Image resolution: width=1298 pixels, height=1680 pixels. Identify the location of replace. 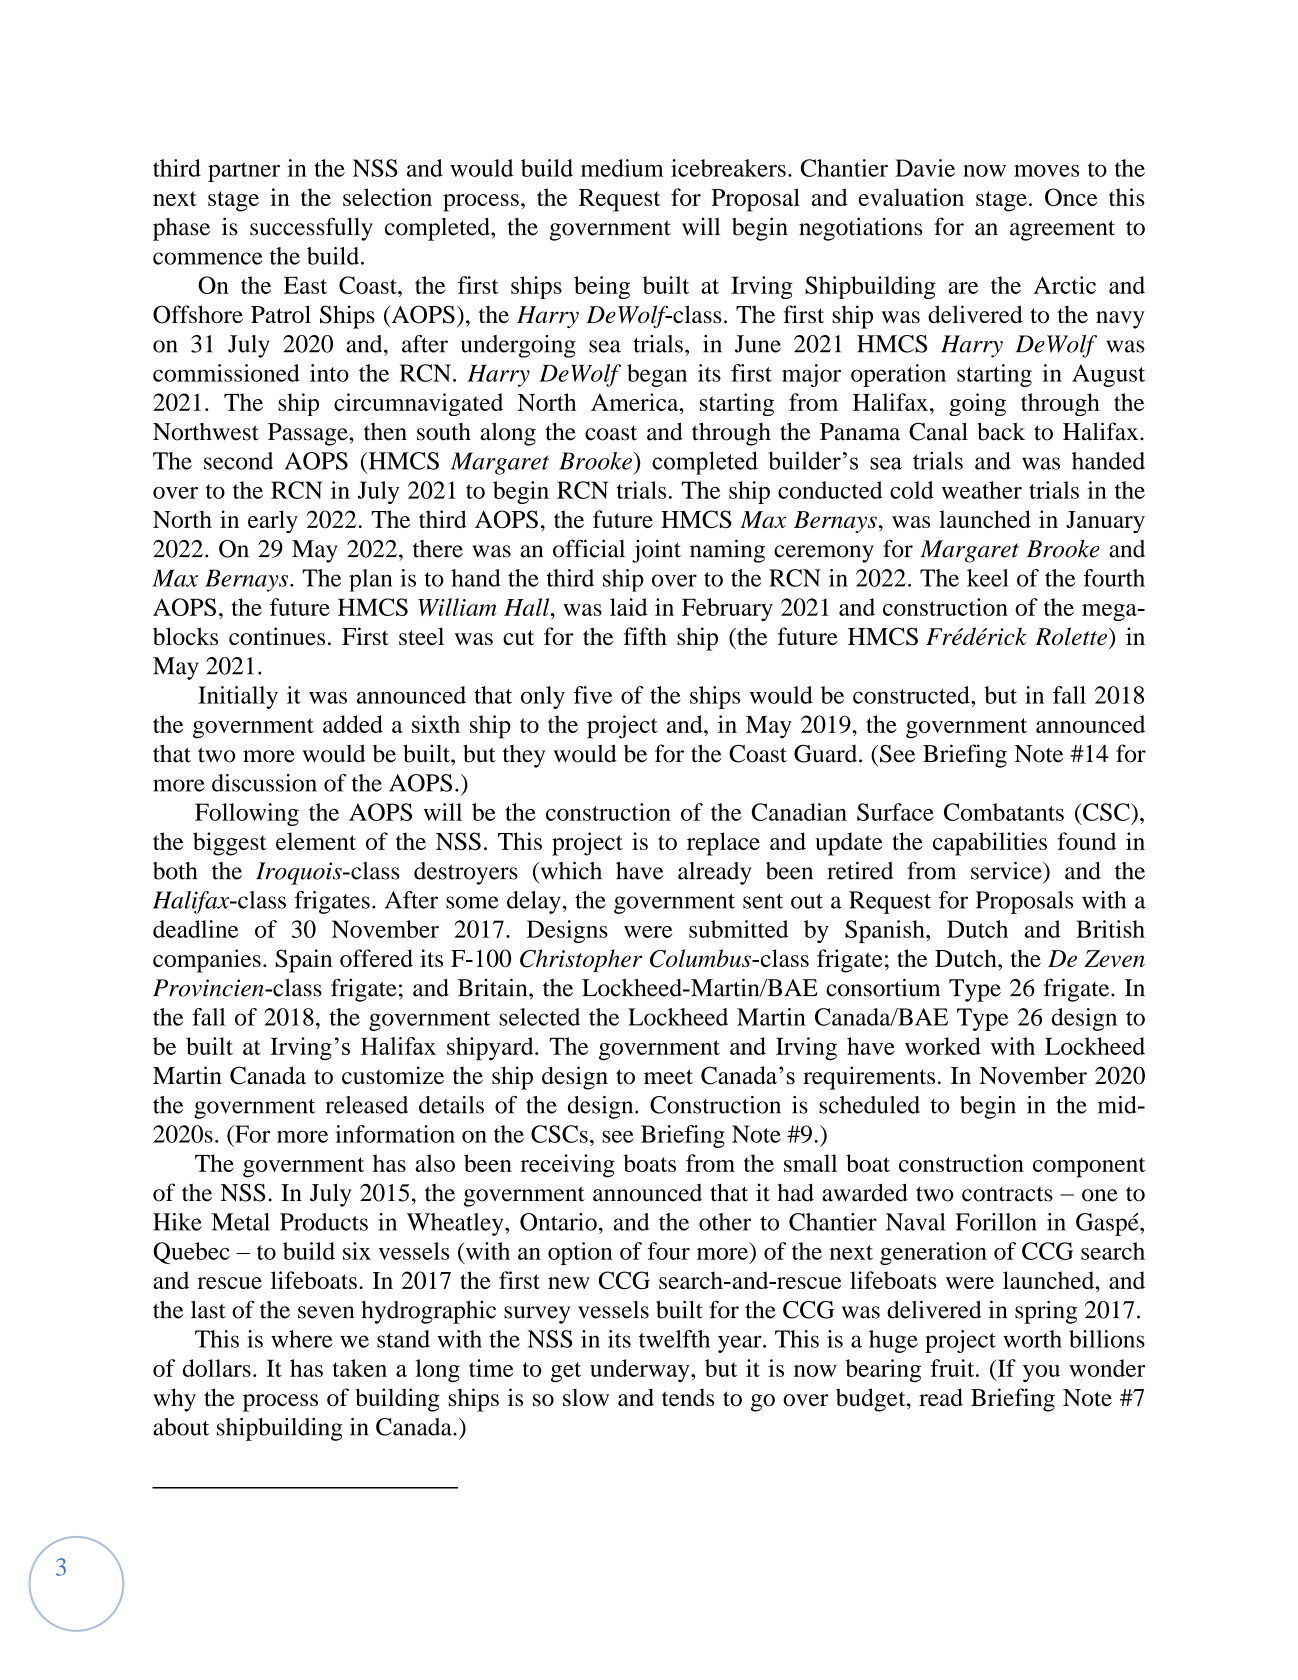
(723, 844).
